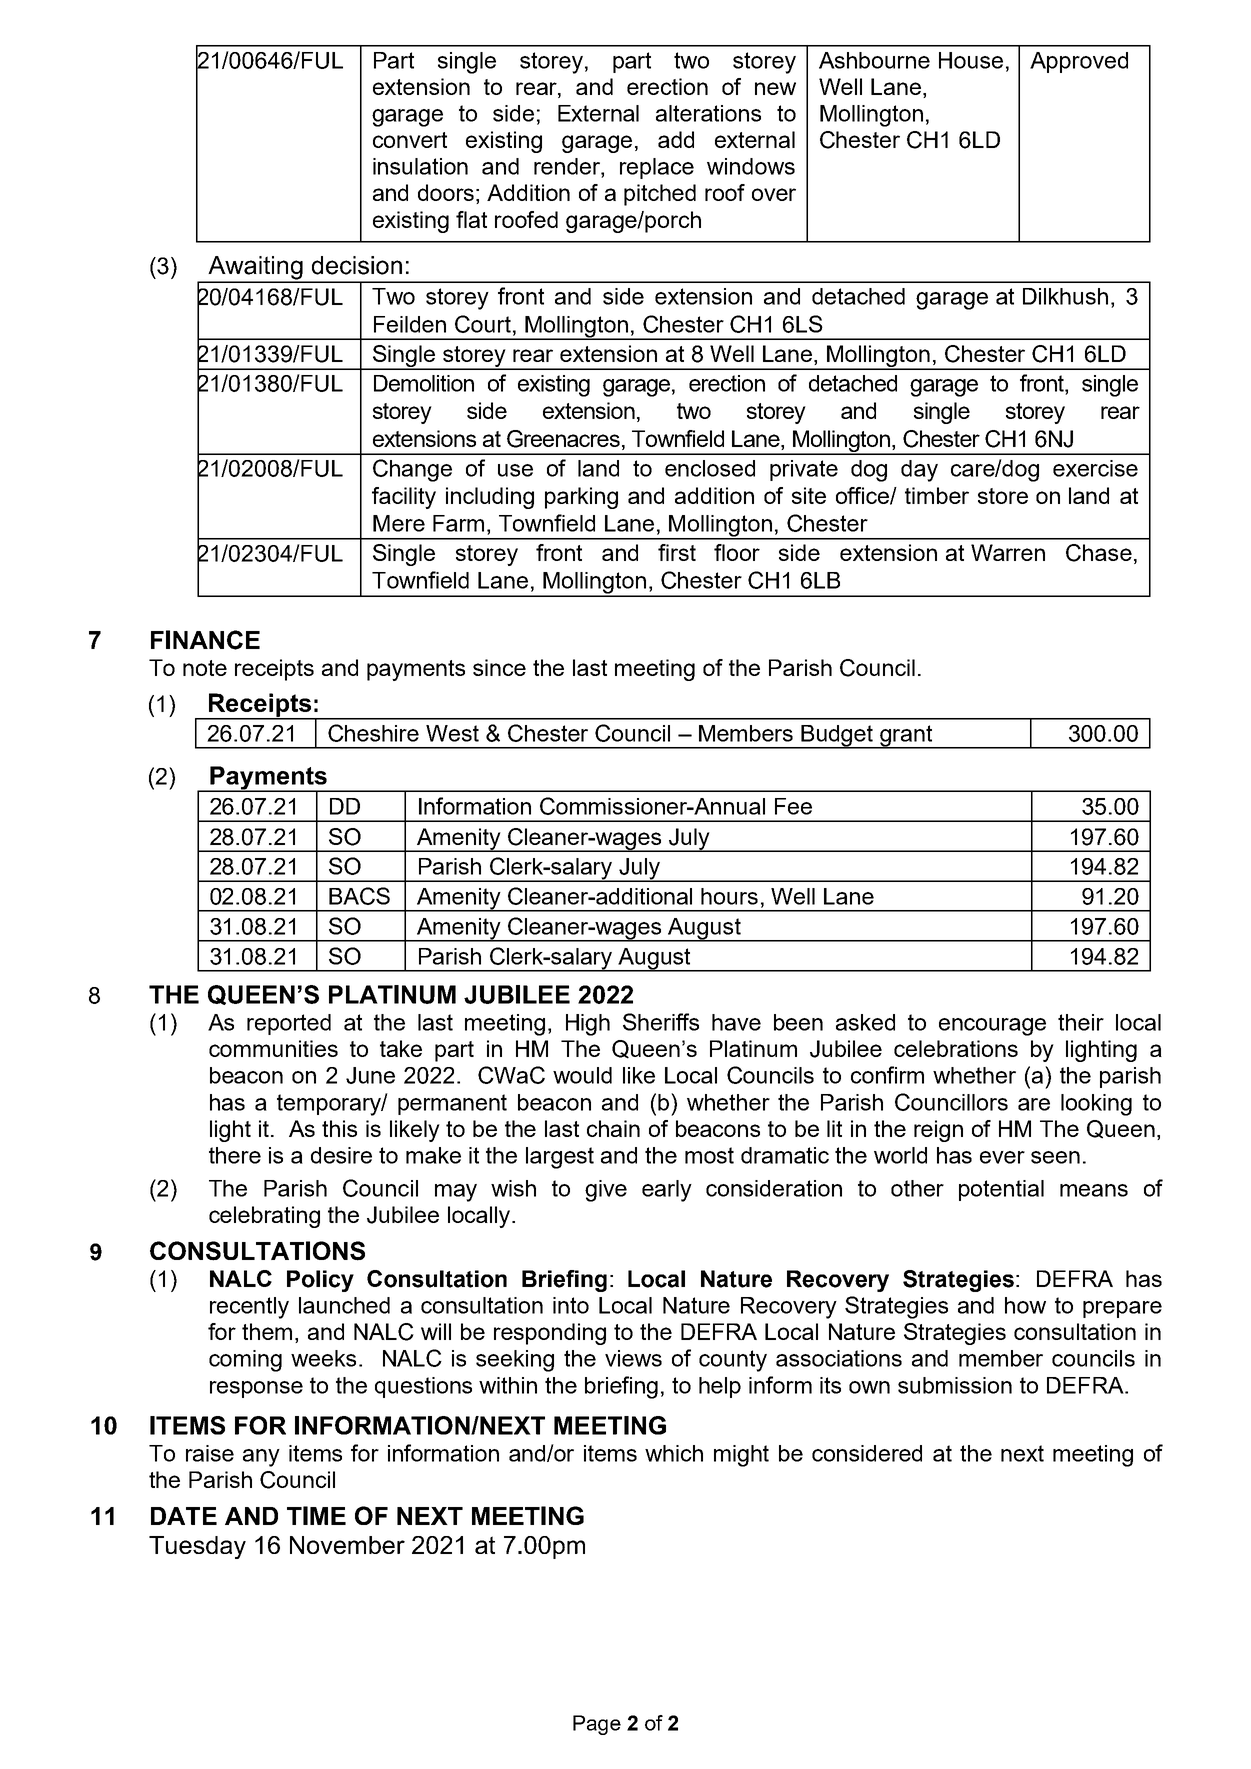 Image resolution: width=1251 pixels, height=1769 pixels. I want to click on House, so click(971, 60).
